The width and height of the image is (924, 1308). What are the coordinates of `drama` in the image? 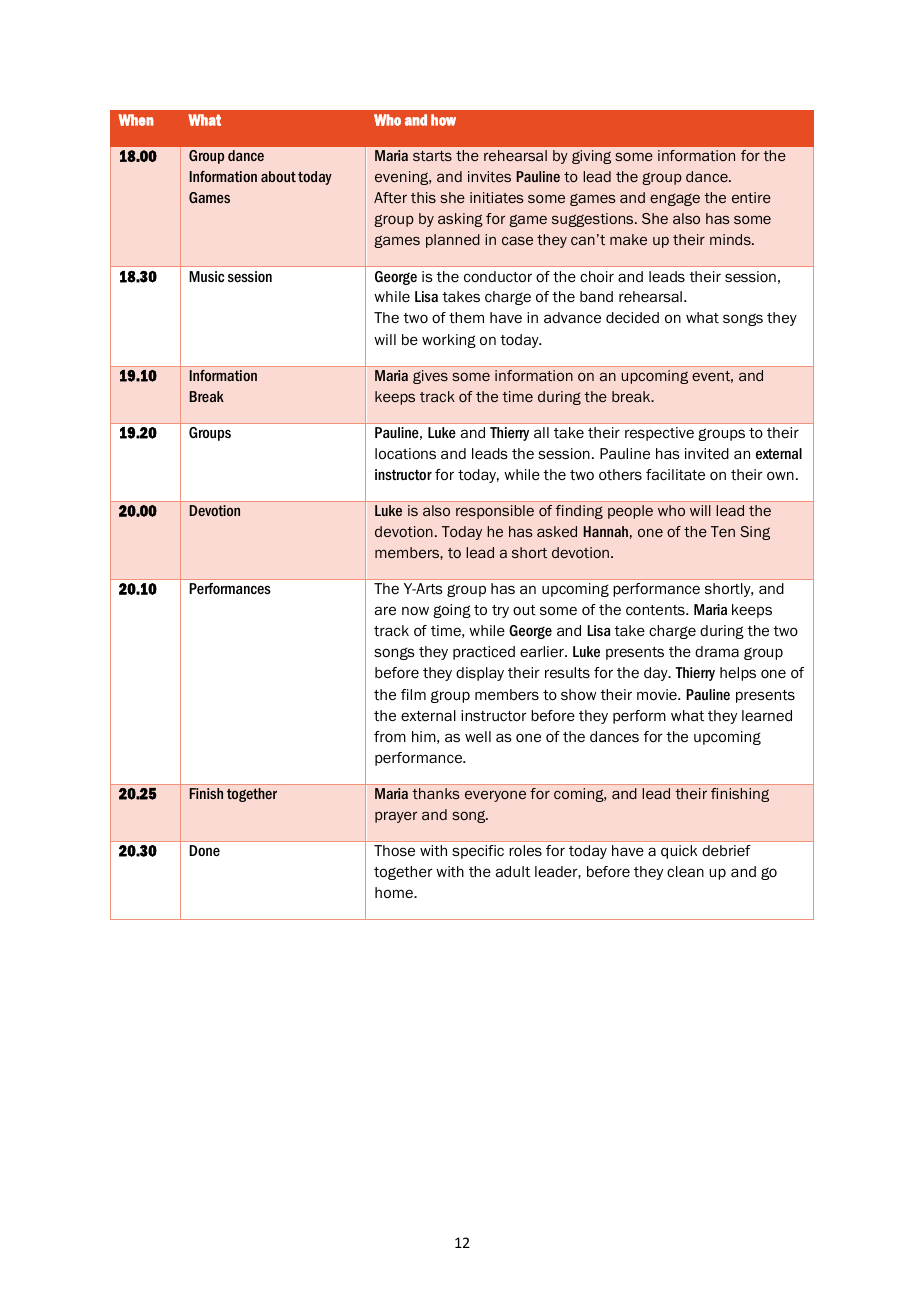 It's located at (717, 651).
